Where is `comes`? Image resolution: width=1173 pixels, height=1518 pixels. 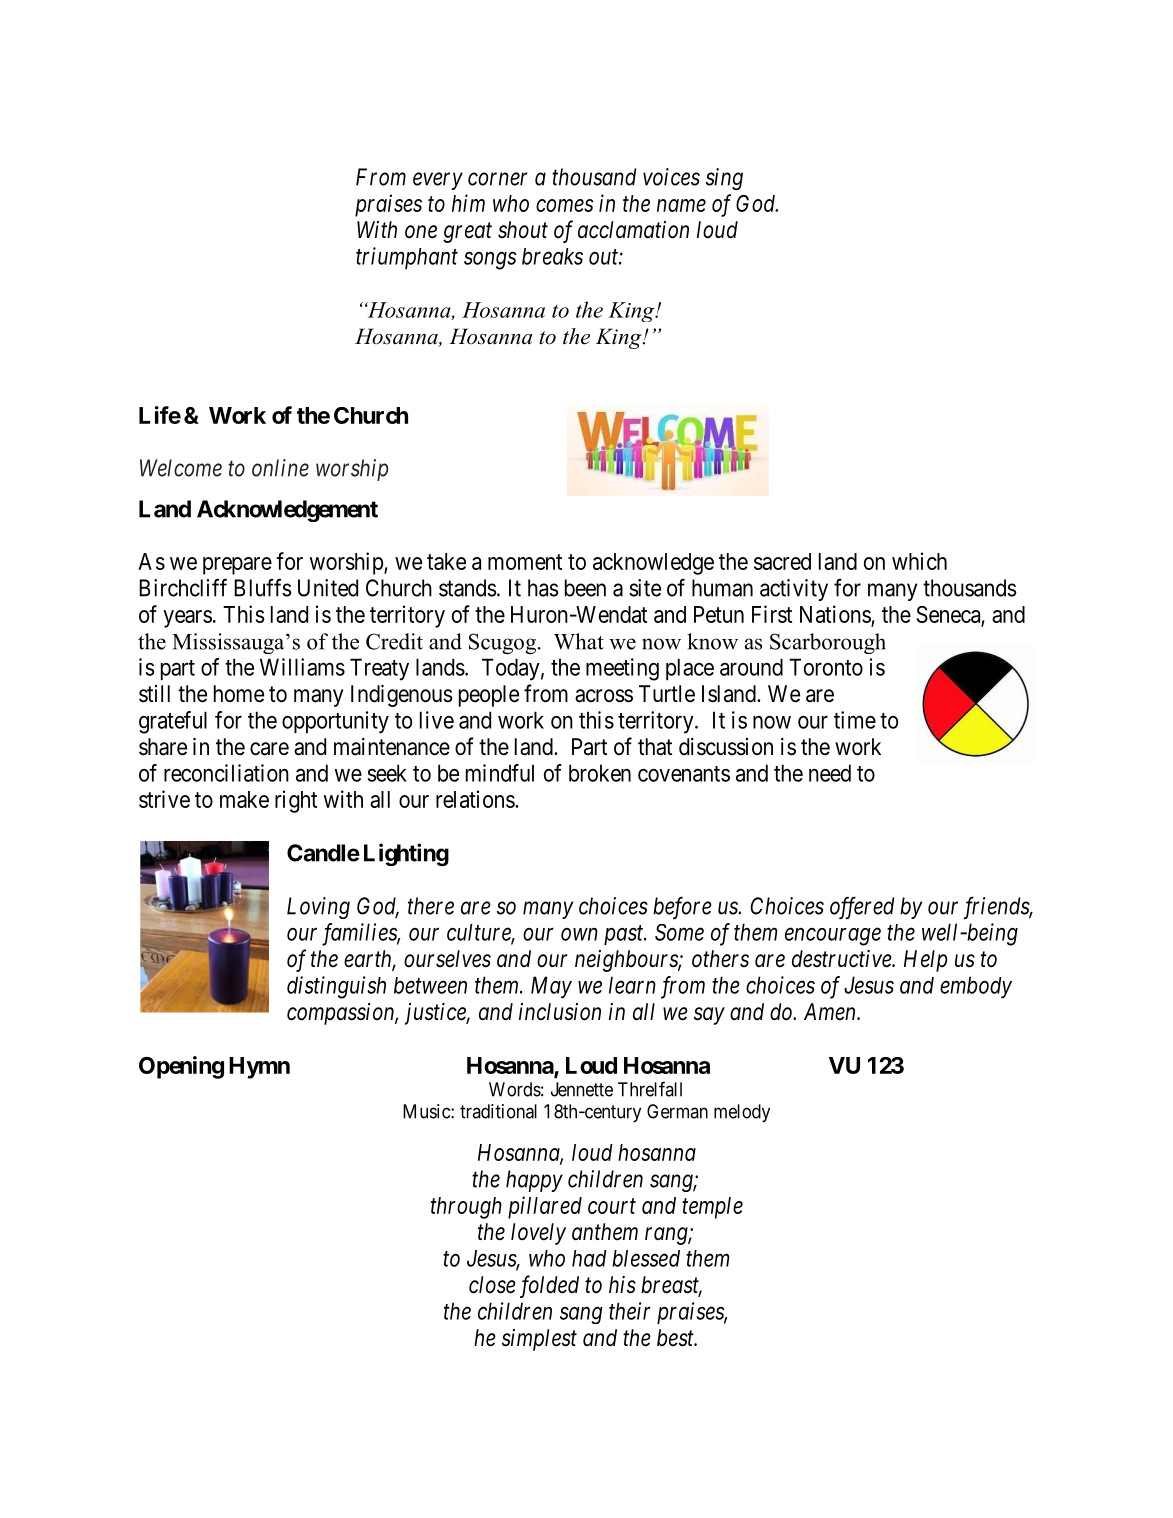 comes is located at coordinates (564, 205).
